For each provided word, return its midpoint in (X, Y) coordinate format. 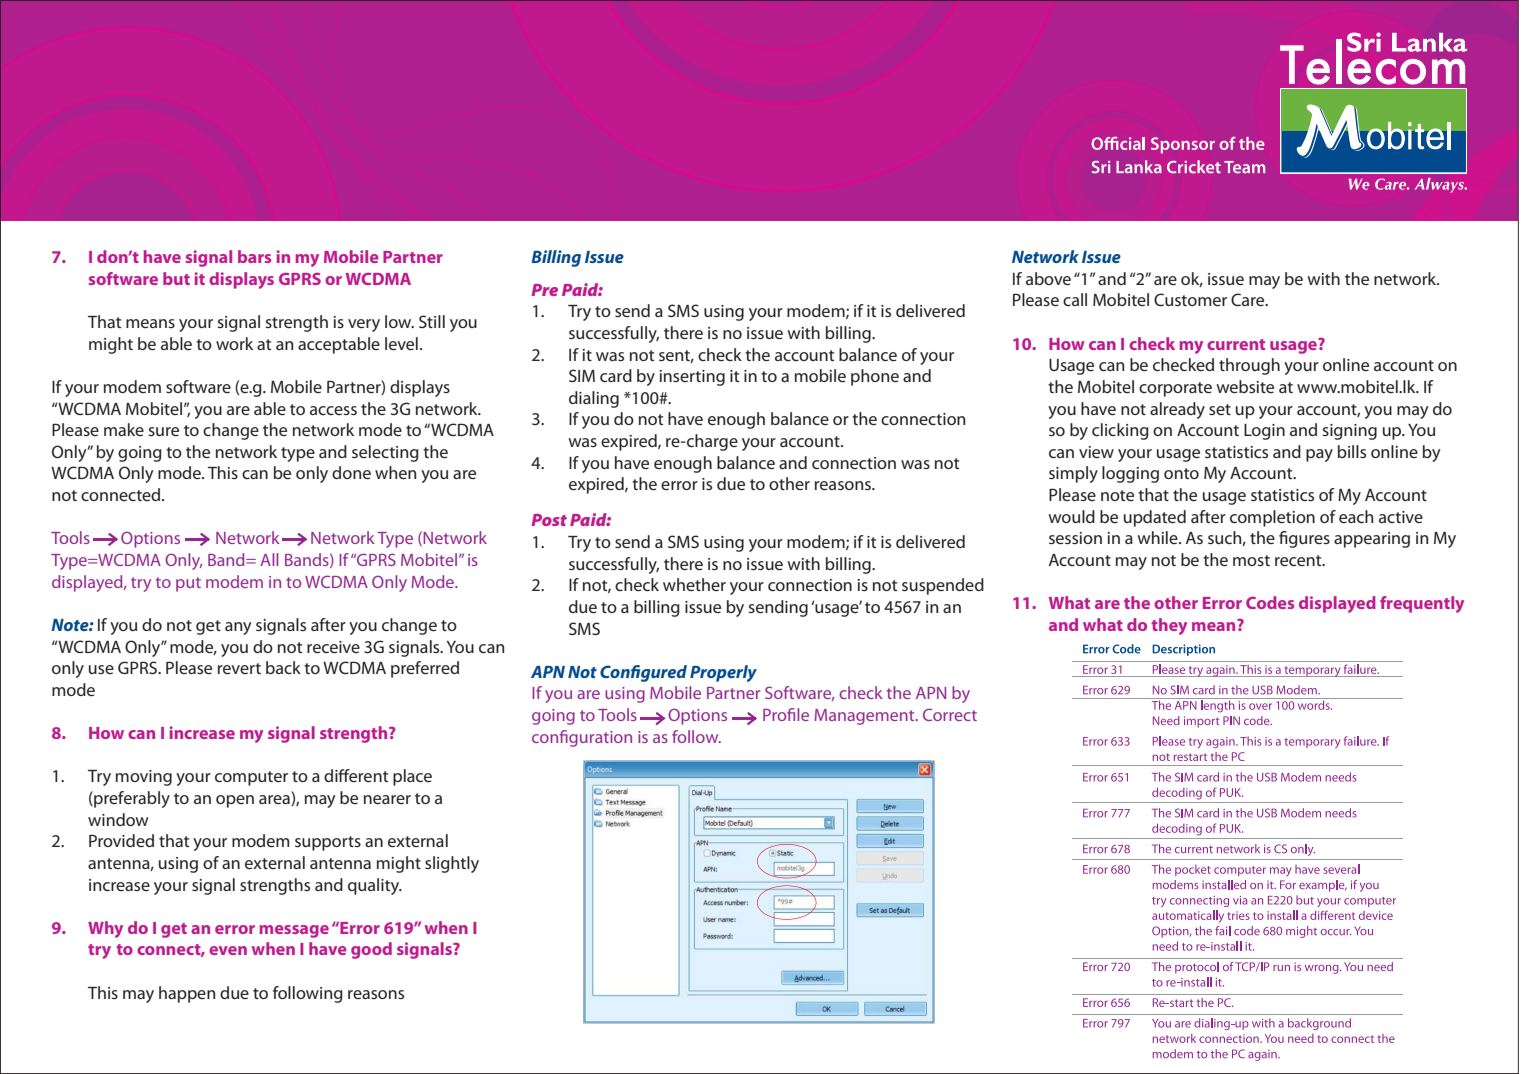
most (1251, 560)
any (238, 628)
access (333, 410)
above (1048, 278)
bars (254, 256)
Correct (950, 714)
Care (1249, 299)
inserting (692, 378)
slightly (452, 864)
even (228, 950)
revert (239, 668)
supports (328, 843)
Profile (786, 714)
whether (694, 584)
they (1169, 626)
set (1220, 409)
